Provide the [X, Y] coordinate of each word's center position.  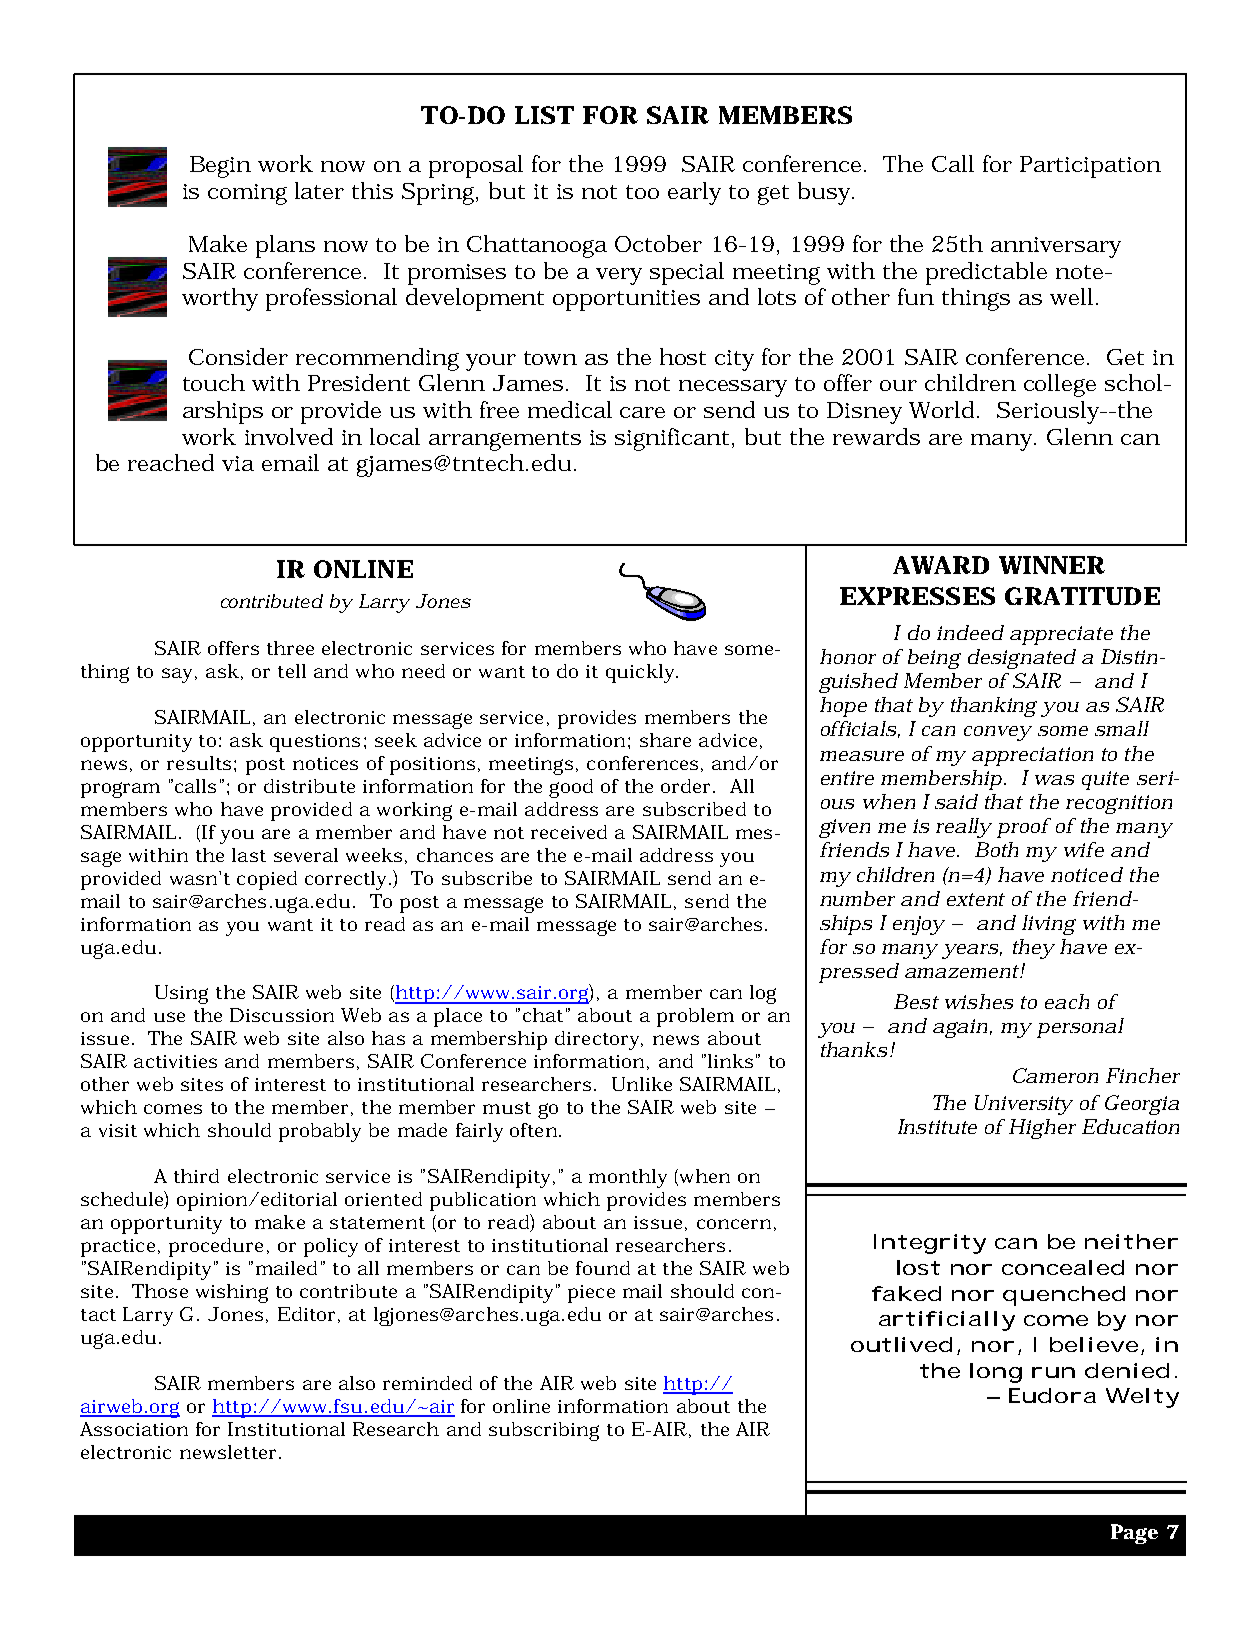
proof [1024, 828]
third [196, 1176]
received [569, 832]
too [642, 192]
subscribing [544, 1431]
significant [674, 439]
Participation [1090, 167]
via [238, 463]
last [249, 855]
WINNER [1052, 565]
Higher [1042, 1129]
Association [134, 1429]
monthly [628, 1178]
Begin [220, 167]
